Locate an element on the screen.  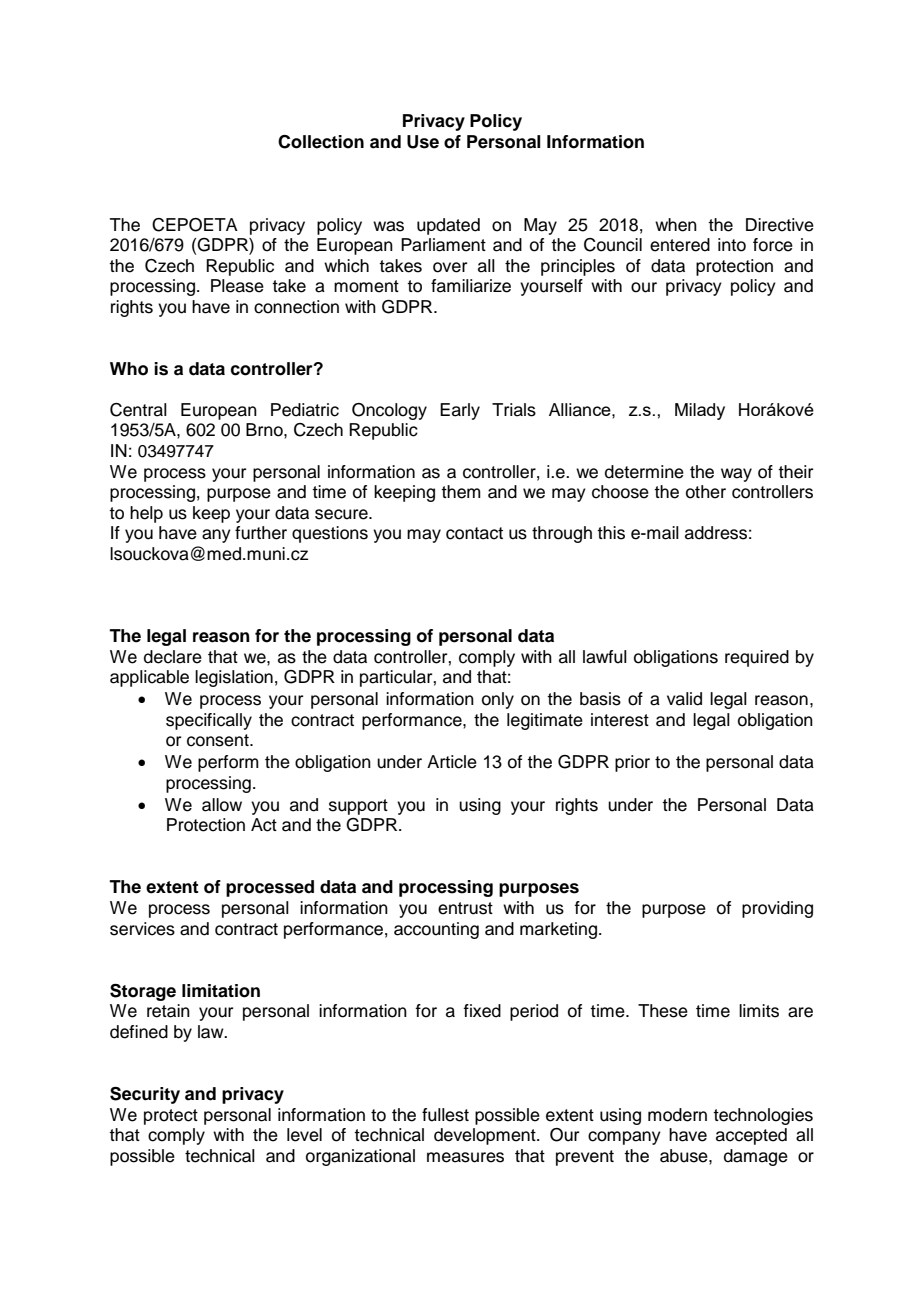
Collection is located at coordinates (321, 142).
